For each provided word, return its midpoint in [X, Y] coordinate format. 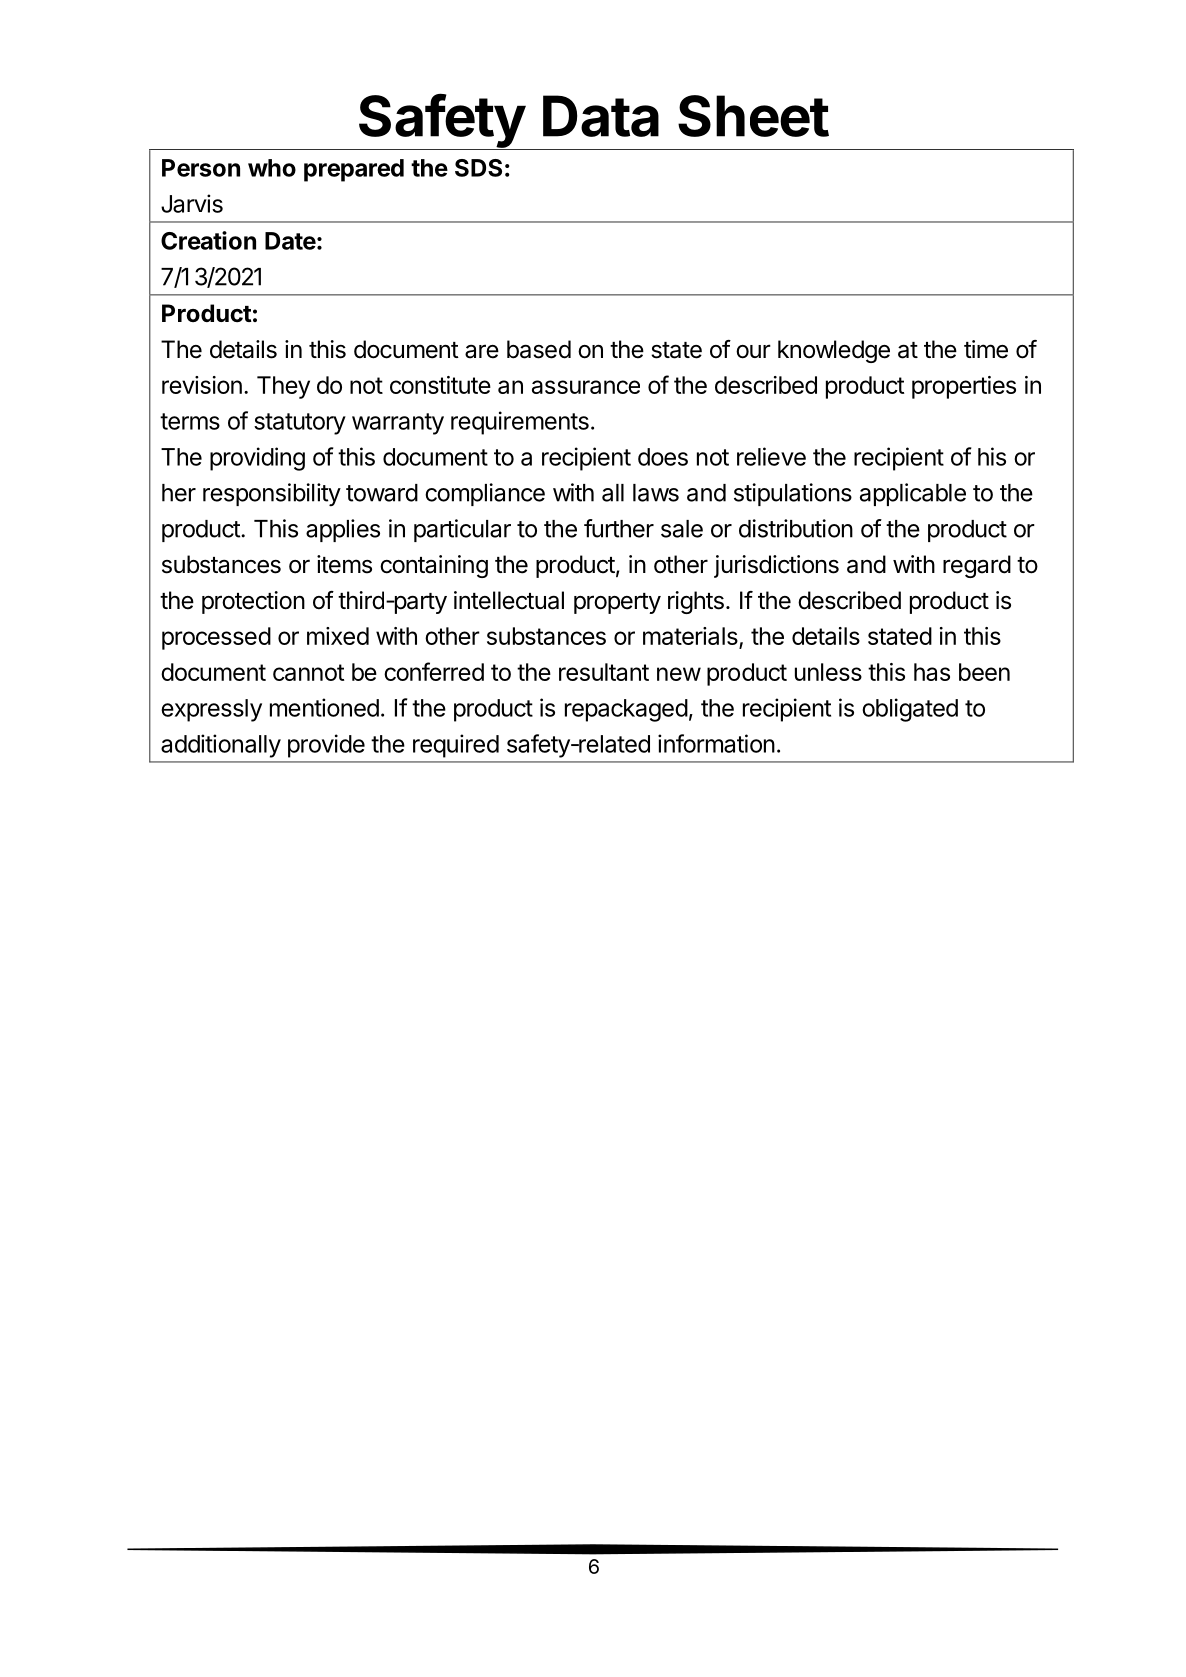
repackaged [626, 710]
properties [964, 387]
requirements [520, 423]
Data [601, 116]
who [272, 168]
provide [326, 746]
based [539, 349]
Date [290, 241]
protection [253, 602]
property [617, 603]
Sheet [753, 116]
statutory [300, 424]
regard [977, 566]
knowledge [834, 351]
